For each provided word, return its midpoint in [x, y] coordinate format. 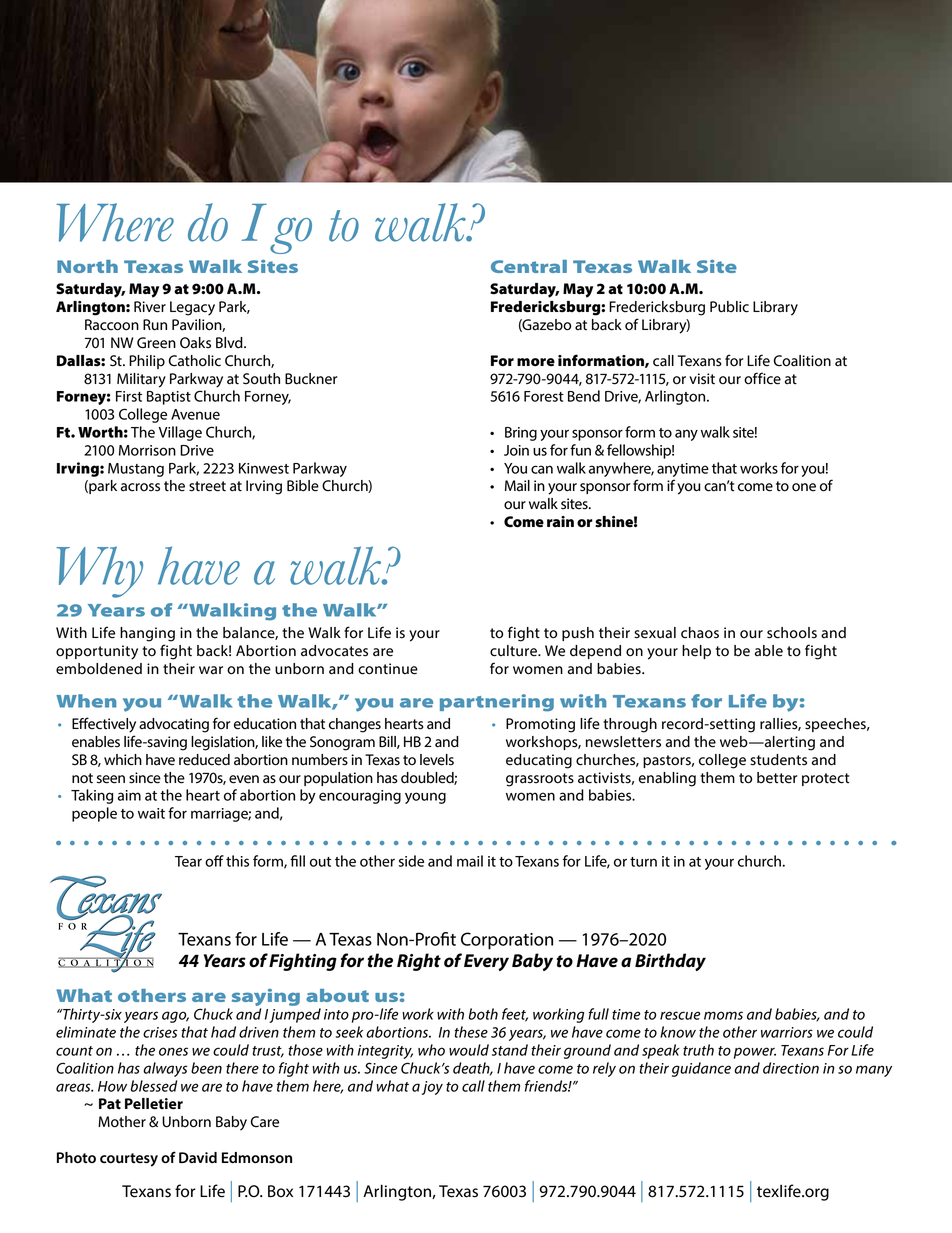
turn [643, 862]
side [411, 861]
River [150, 307]
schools [792, 633]
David [198, 1157]
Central [529, 266]
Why [99, 572]
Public [729, 307]
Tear [188, 861]
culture [514, 651]
